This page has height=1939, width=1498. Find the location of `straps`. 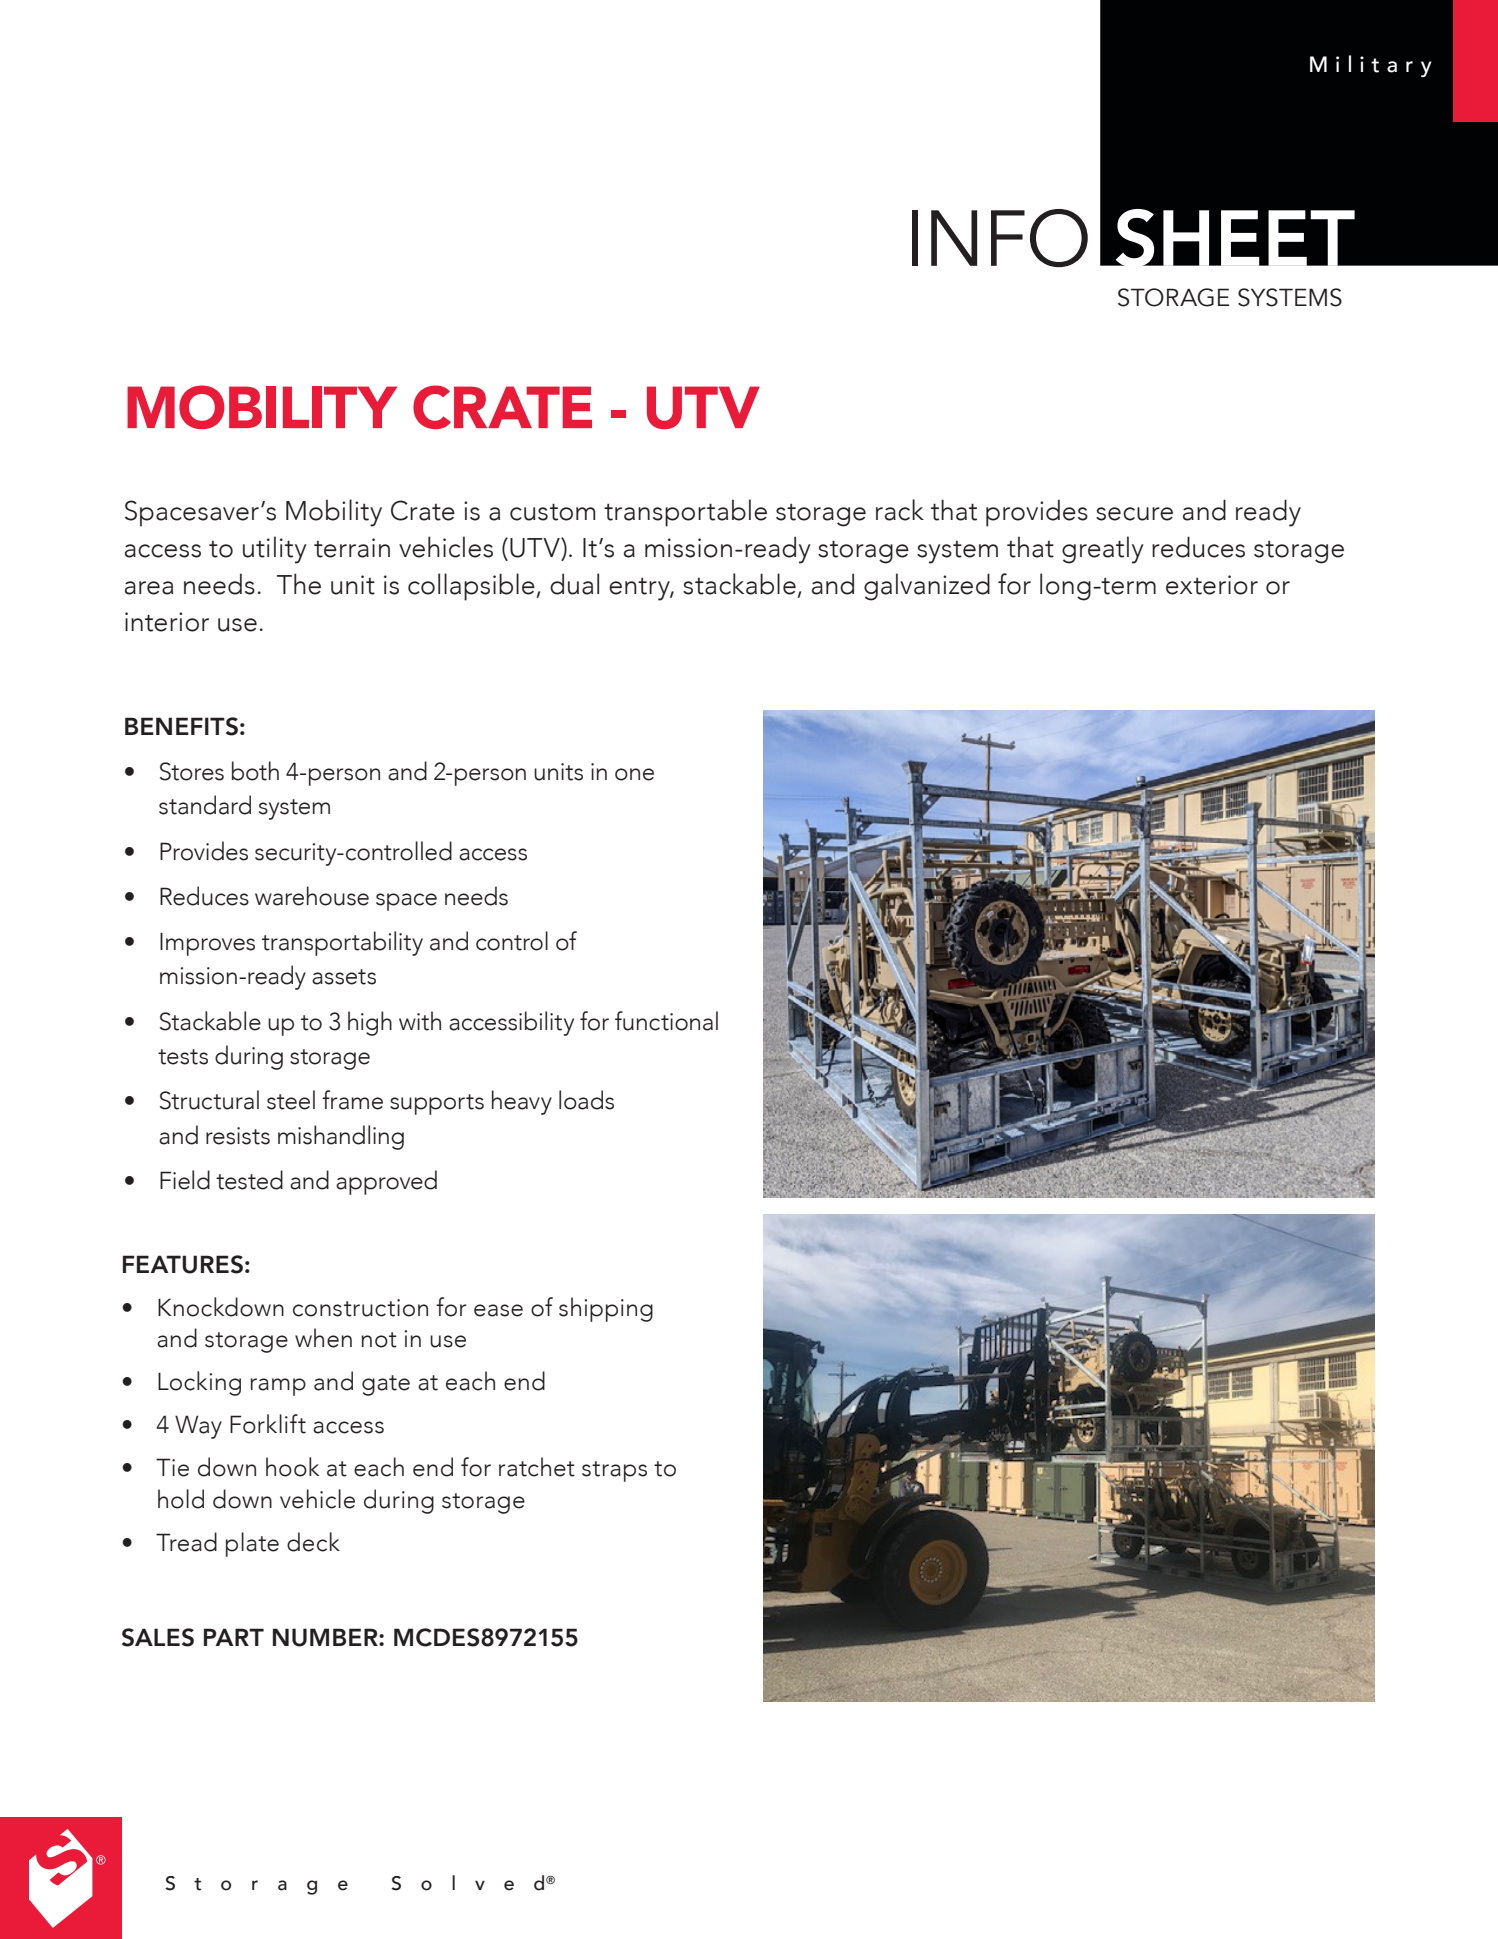

straps is located at coordinates (614, 1471).
